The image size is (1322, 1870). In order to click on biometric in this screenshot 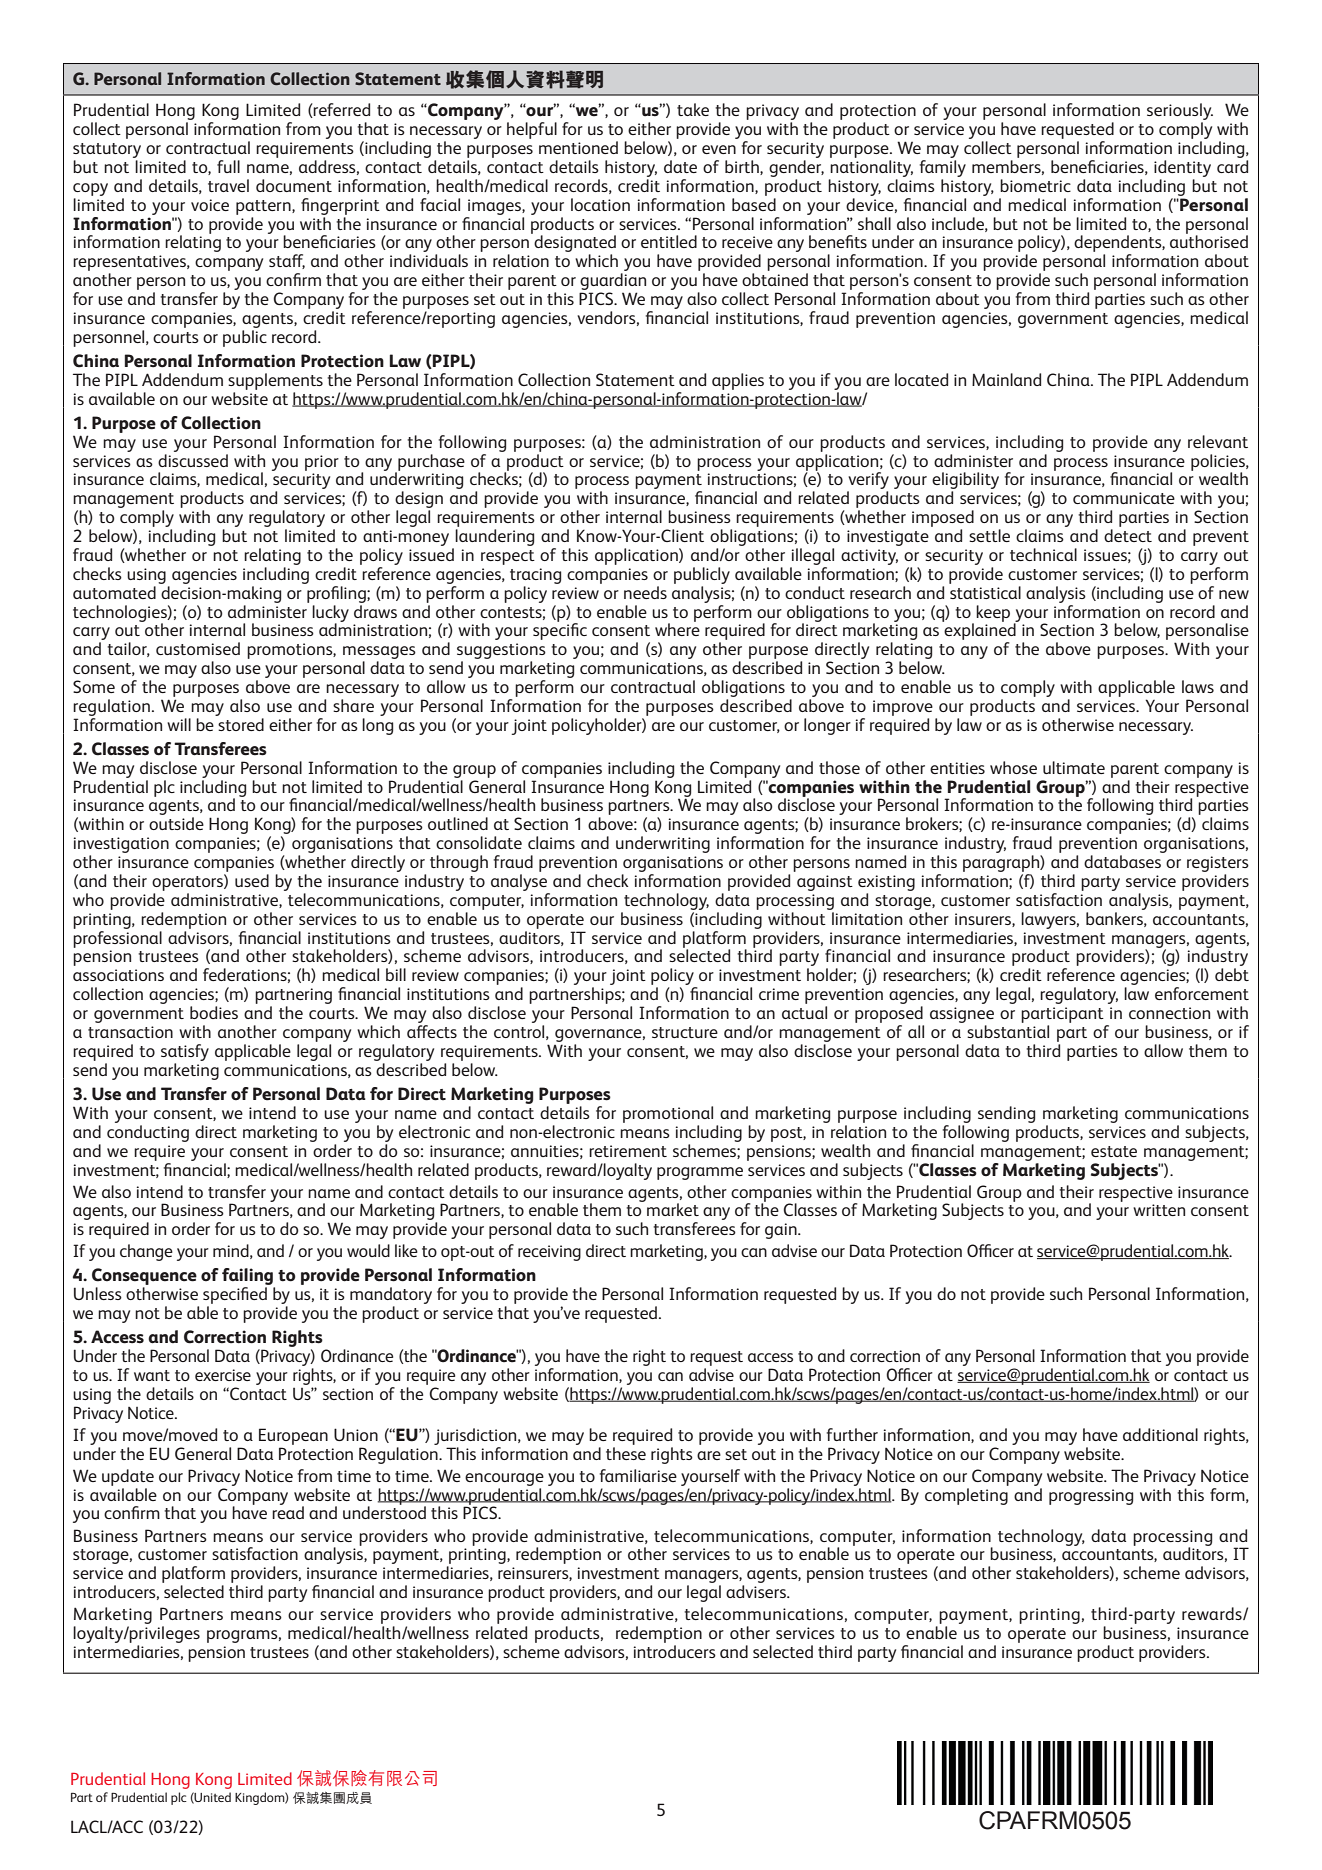, I will do `click(1035, 185)`.
